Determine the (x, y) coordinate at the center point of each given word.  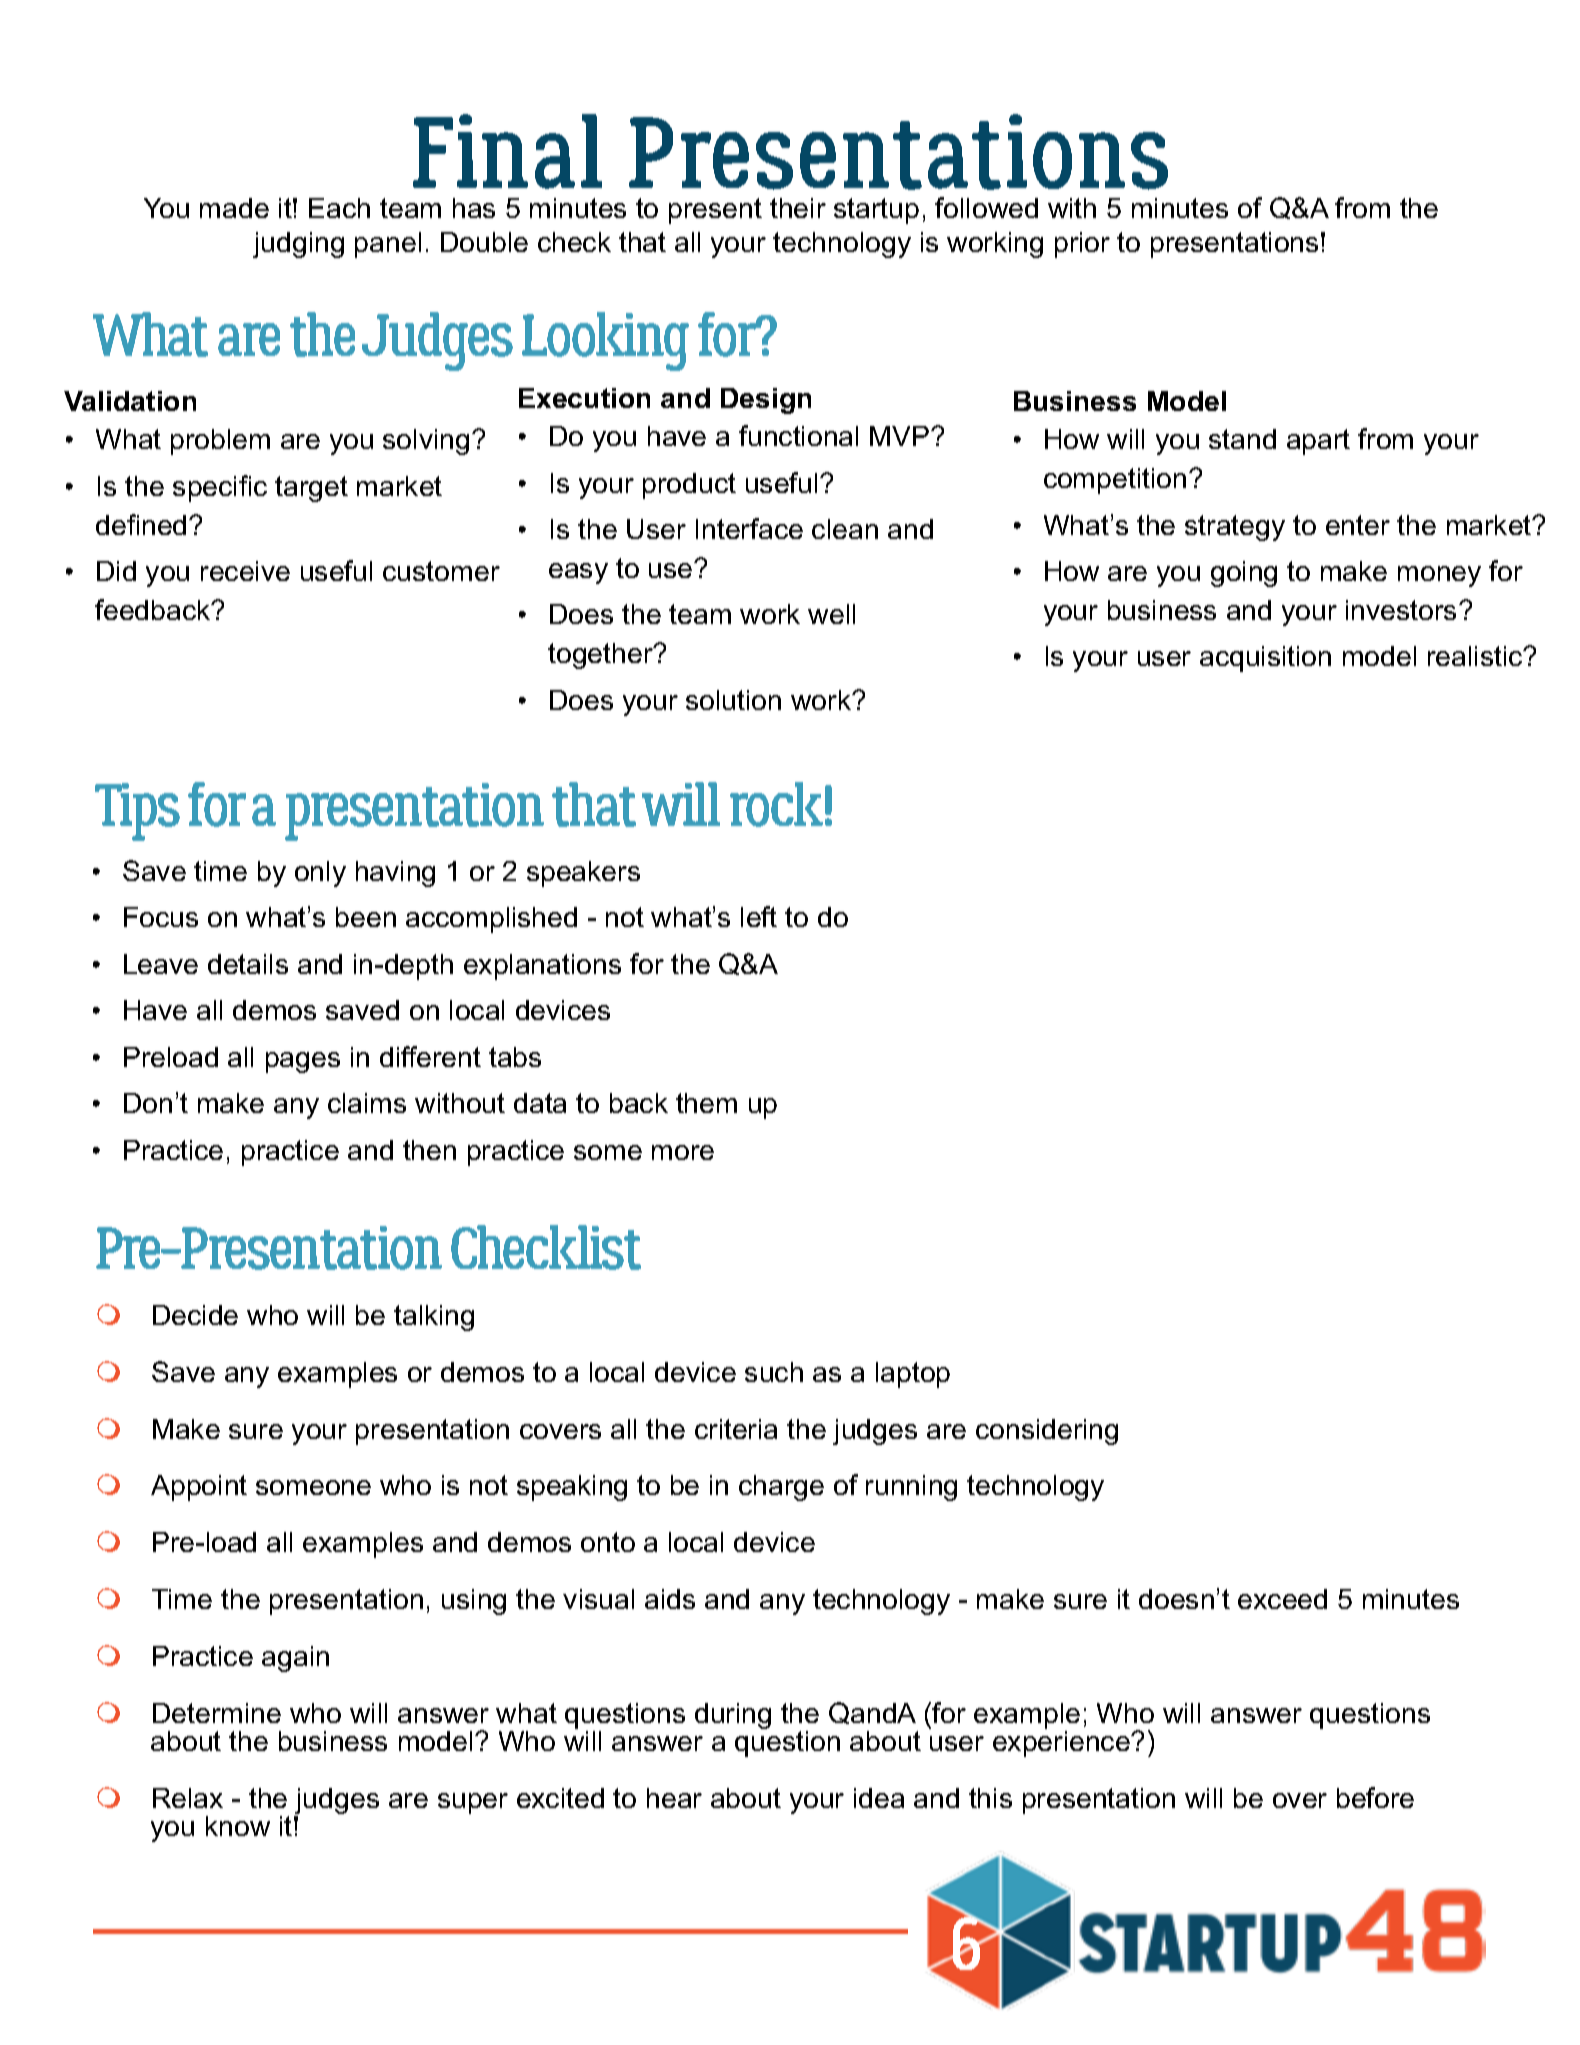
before (1375, 1797)
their (798, 208)
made (234, 208)
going (1244, 574)
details (248, 964)
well (831, 614)
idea (879, 1798)
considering (1047, 1432)
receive (245, 571)
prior (1082, 245)
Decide (195, 1315)
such (774, 1372)
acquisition (1265, 659)
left (759, 916)
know (238, 1826)
